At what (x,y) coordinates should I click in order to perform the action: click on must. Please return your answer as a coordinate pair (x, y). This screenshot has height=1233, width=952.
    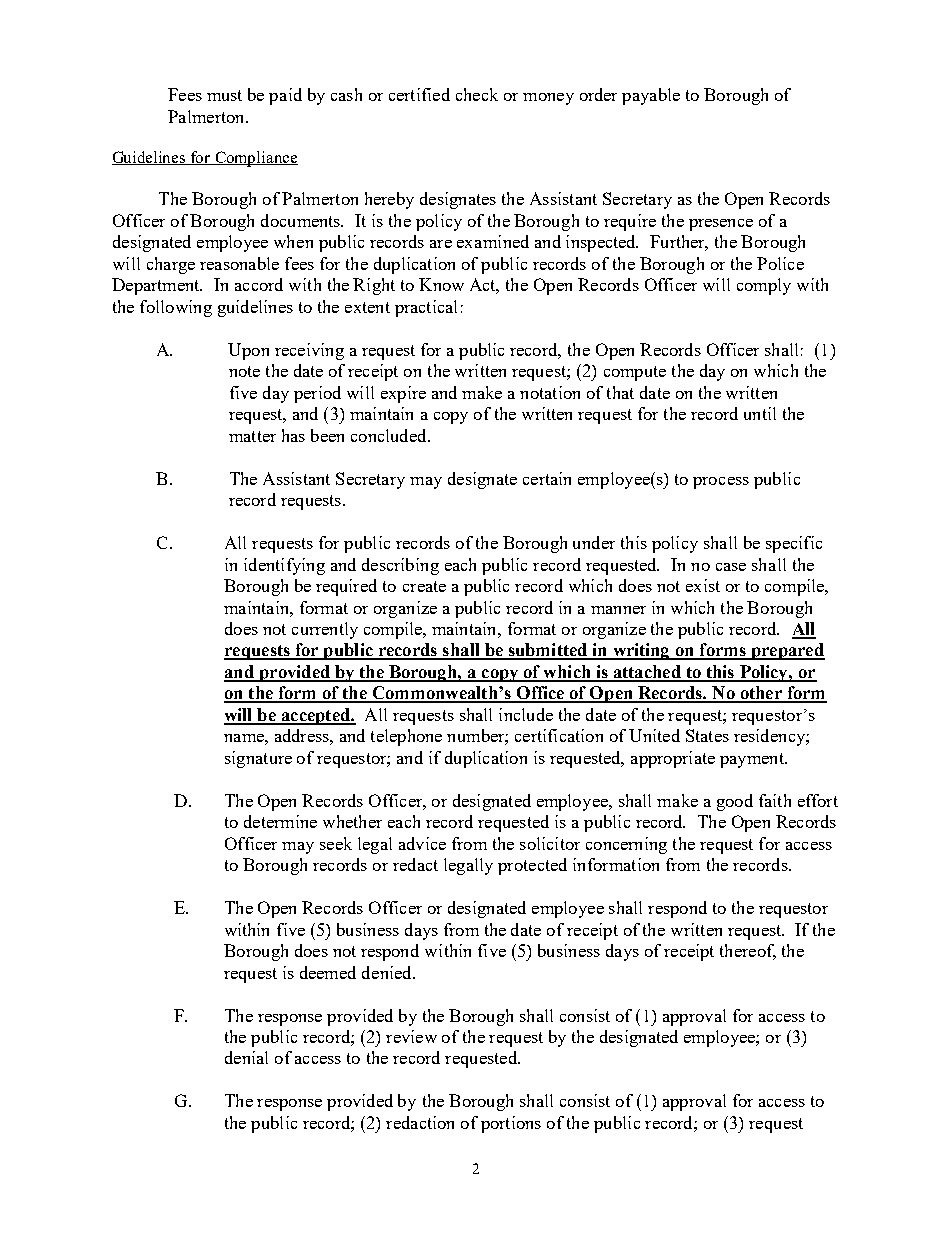
    Looking at the image, I should click on (224, 95).
